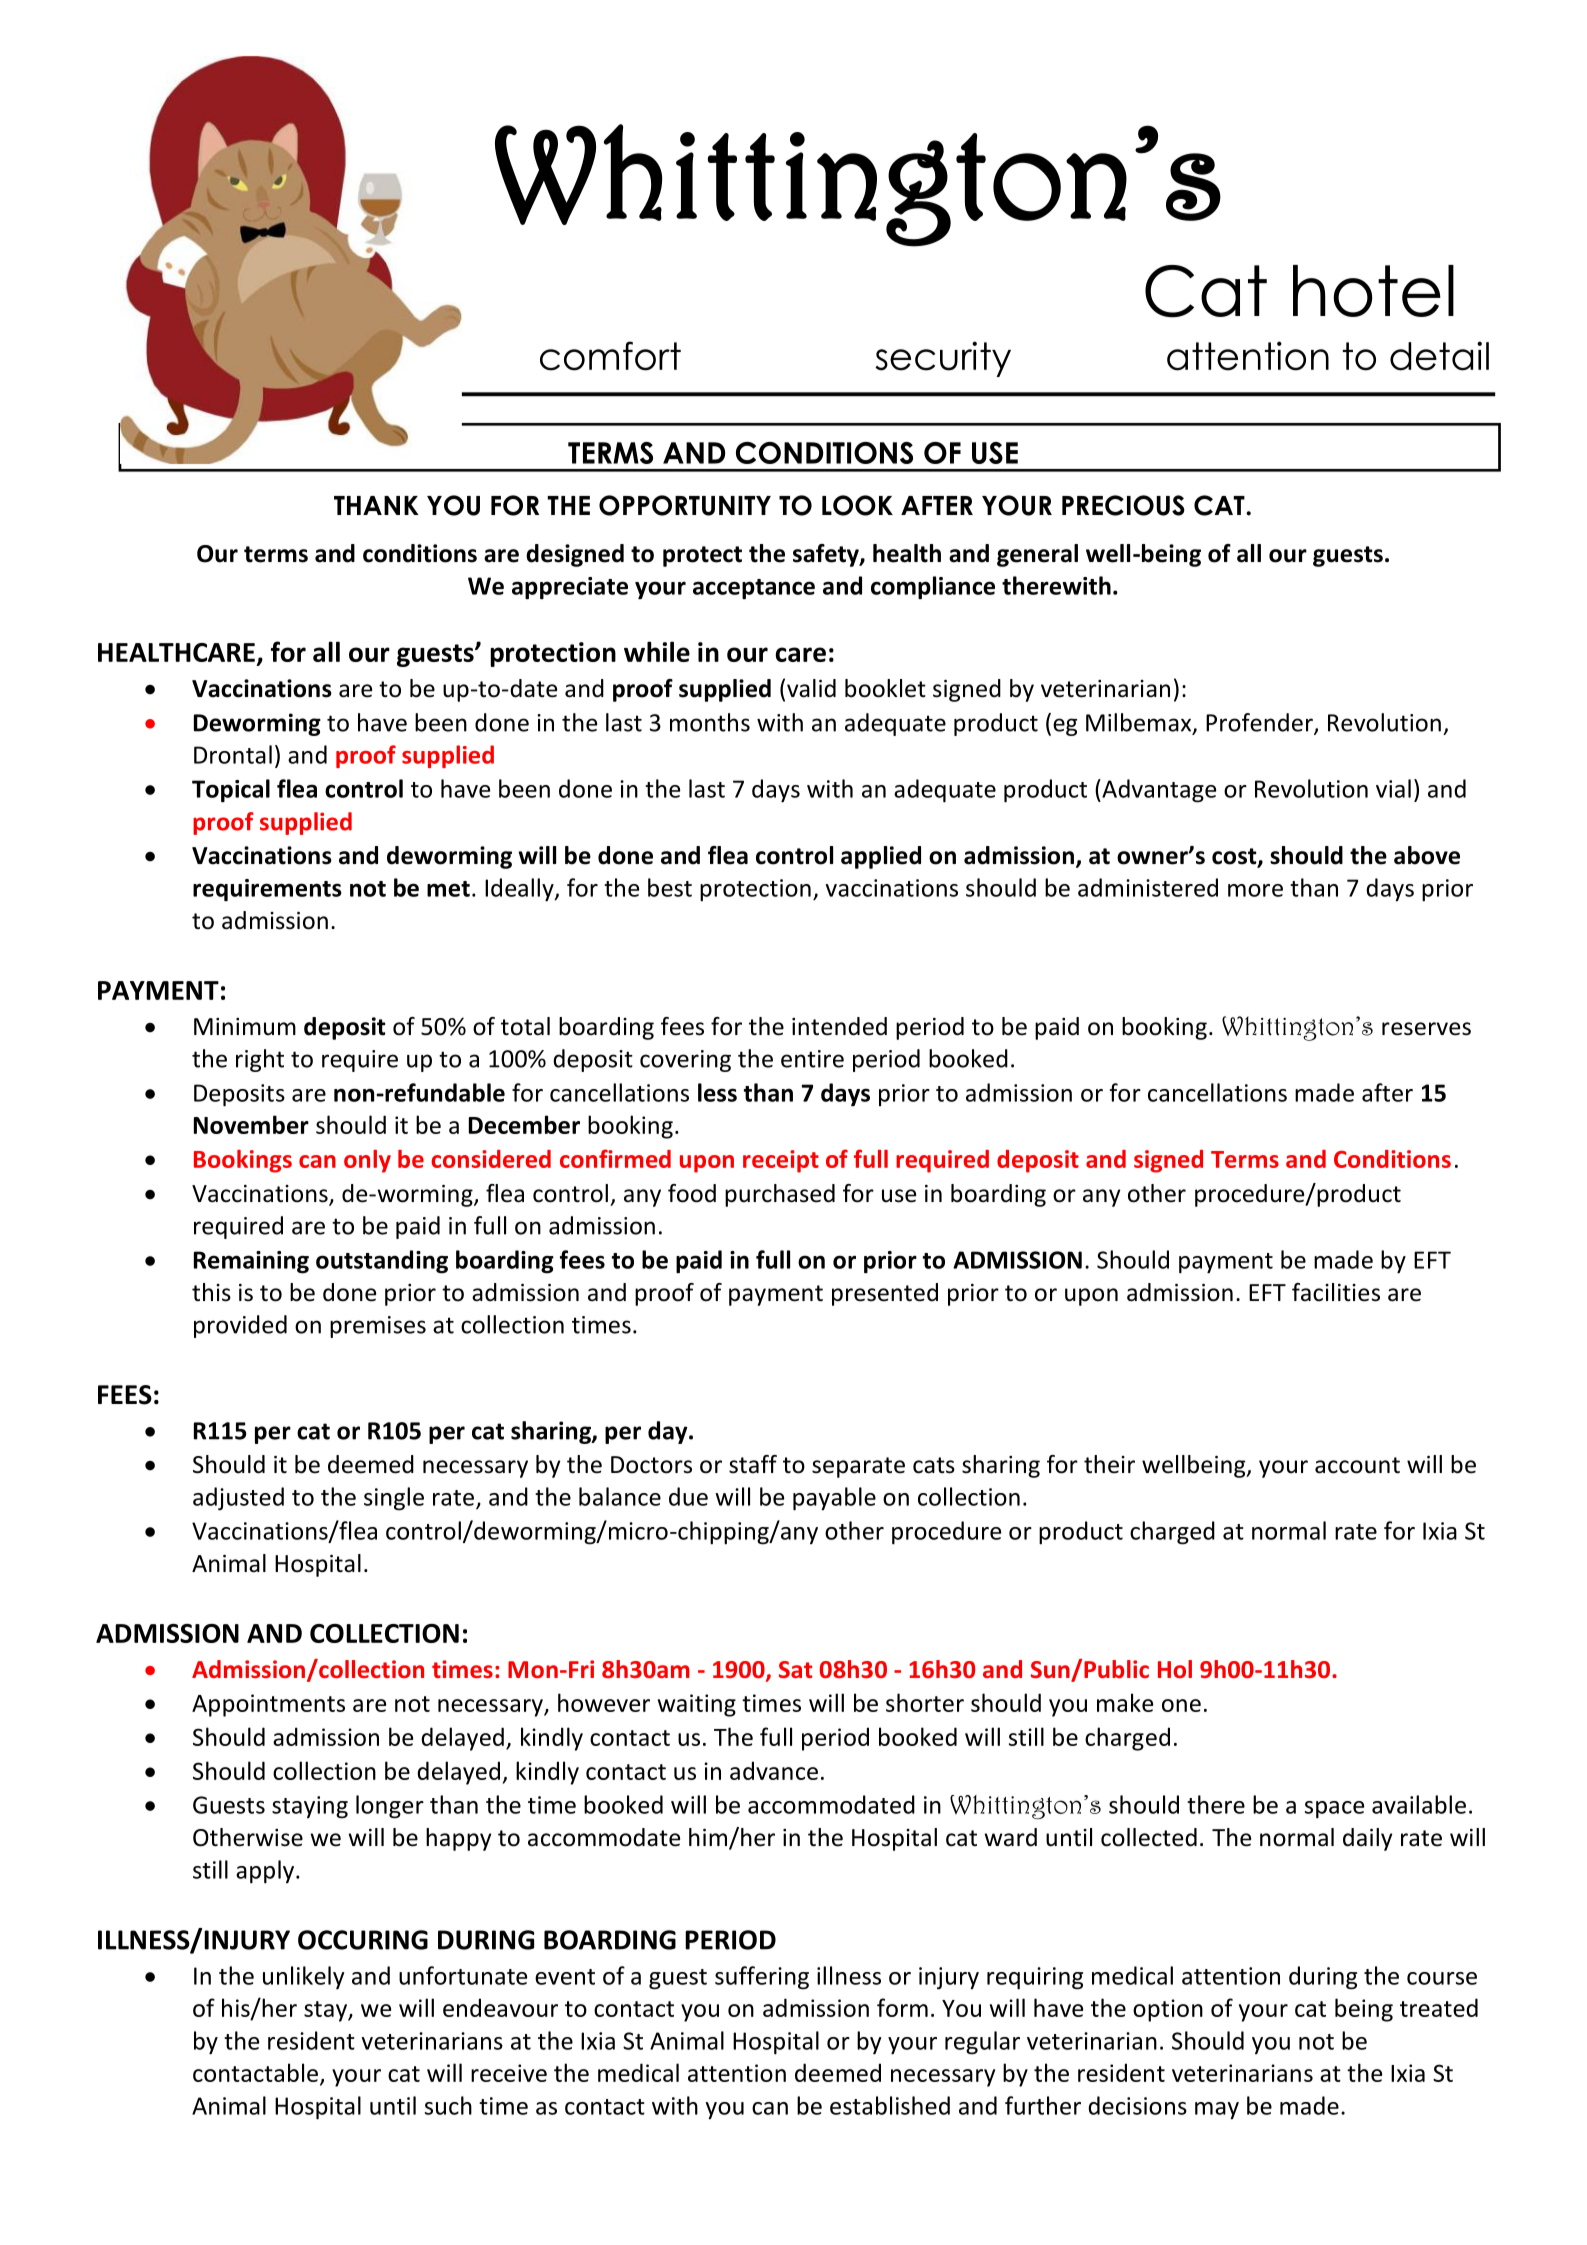  Describe the element at coordinates (780, 1195) in the image. I see `purchased` at that location.
